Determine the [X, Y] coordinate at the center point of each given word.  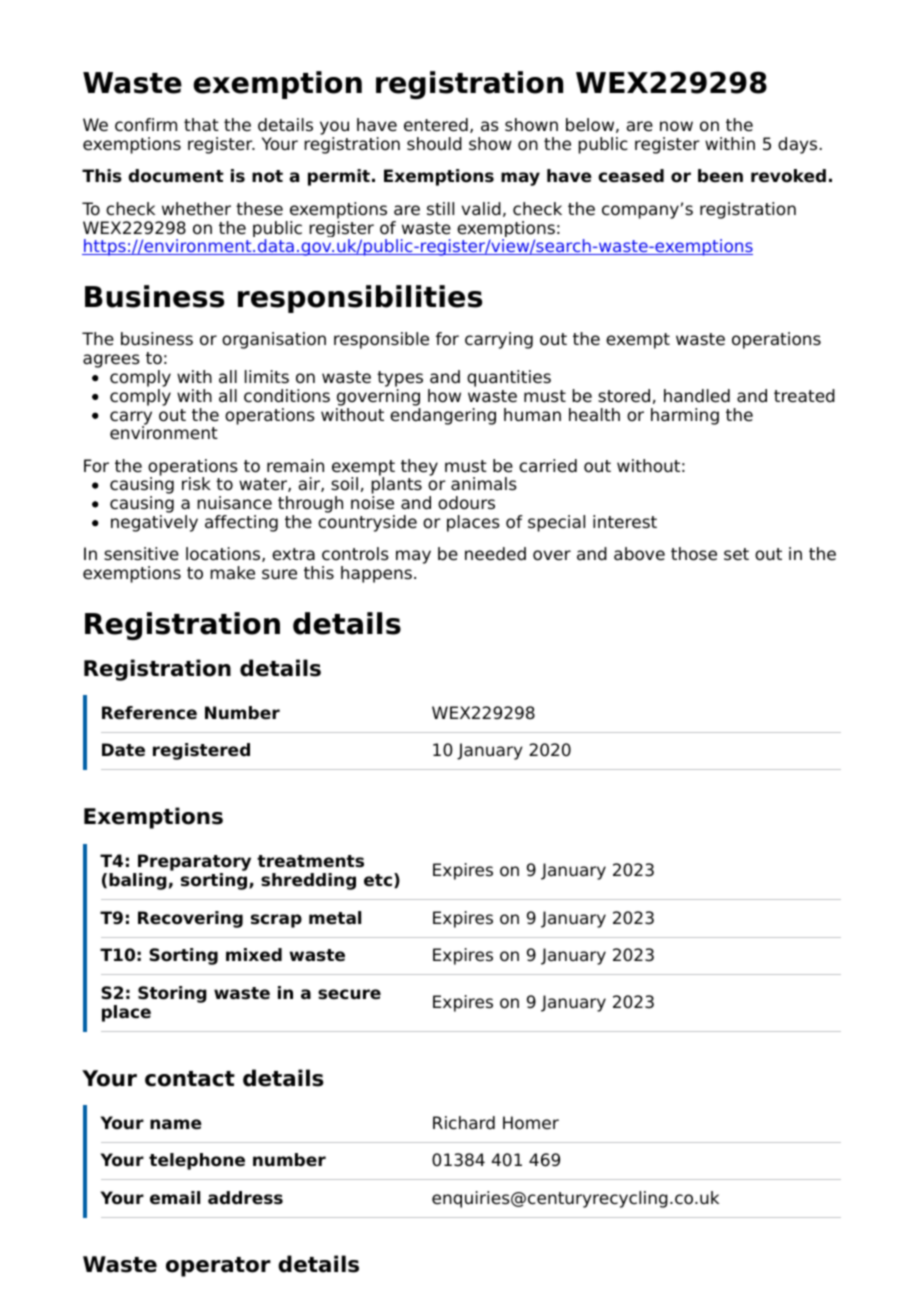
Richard [464, 1123]
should [434, 144]
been [720, 176]
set [736, 554]
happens [376, 574]
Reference [149, 713]
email [175, 1198]
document [176, 176]
